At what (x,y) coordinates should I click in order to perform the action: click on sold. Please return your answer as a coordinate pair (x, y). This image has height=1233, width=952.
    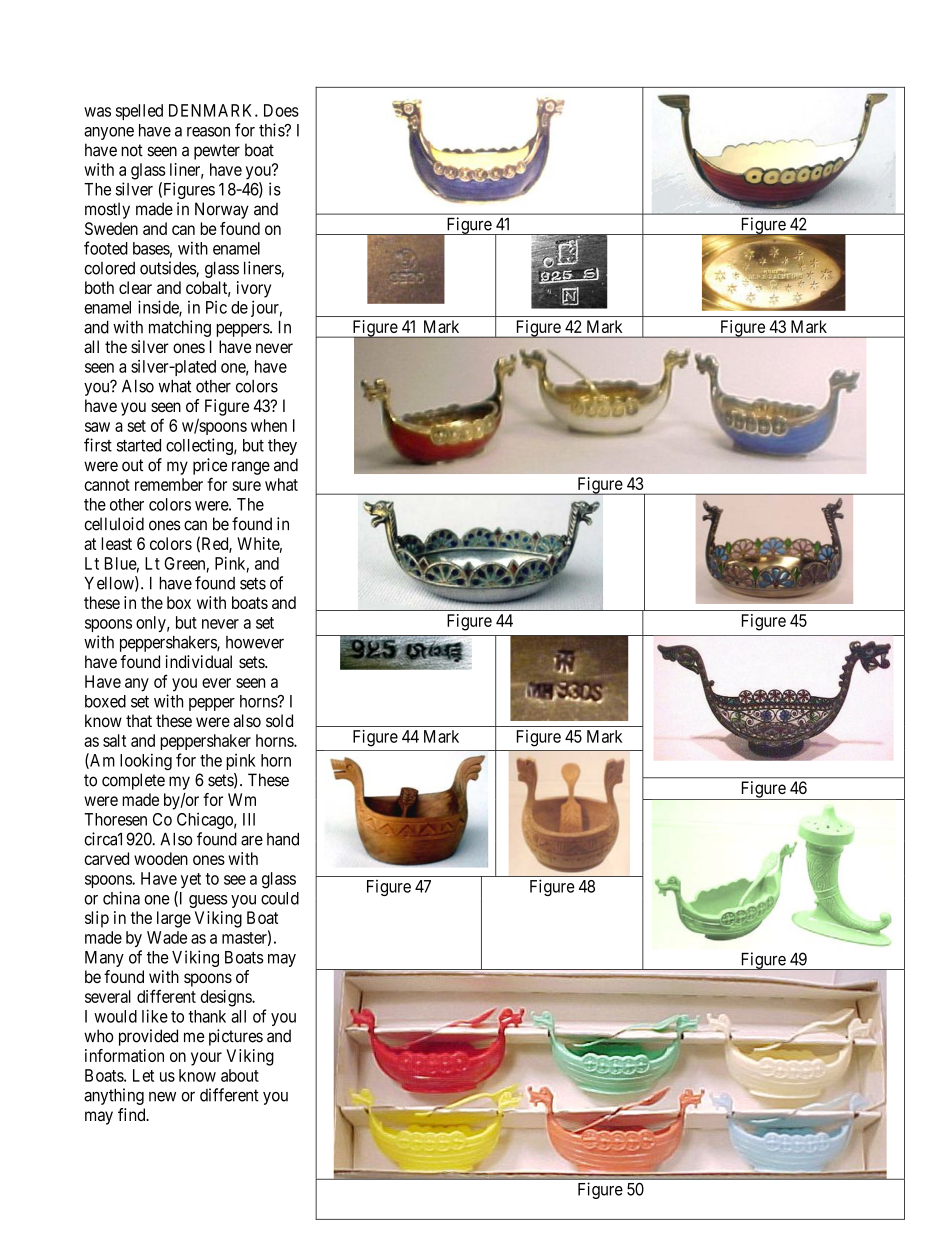
    Looking at the image, I should click on (279, 720).
